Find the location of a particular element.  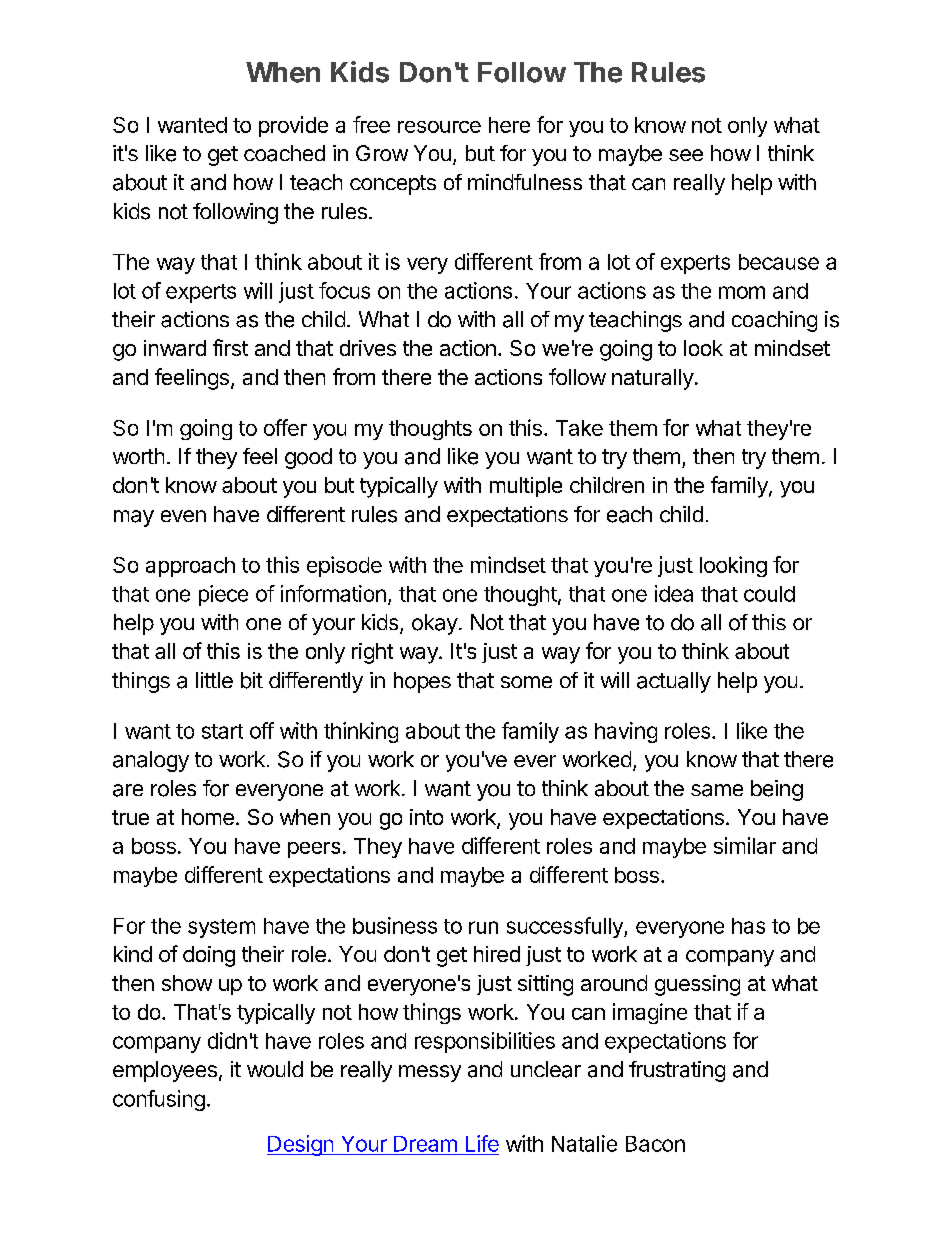

coached is located at coordinates (284, 153).
